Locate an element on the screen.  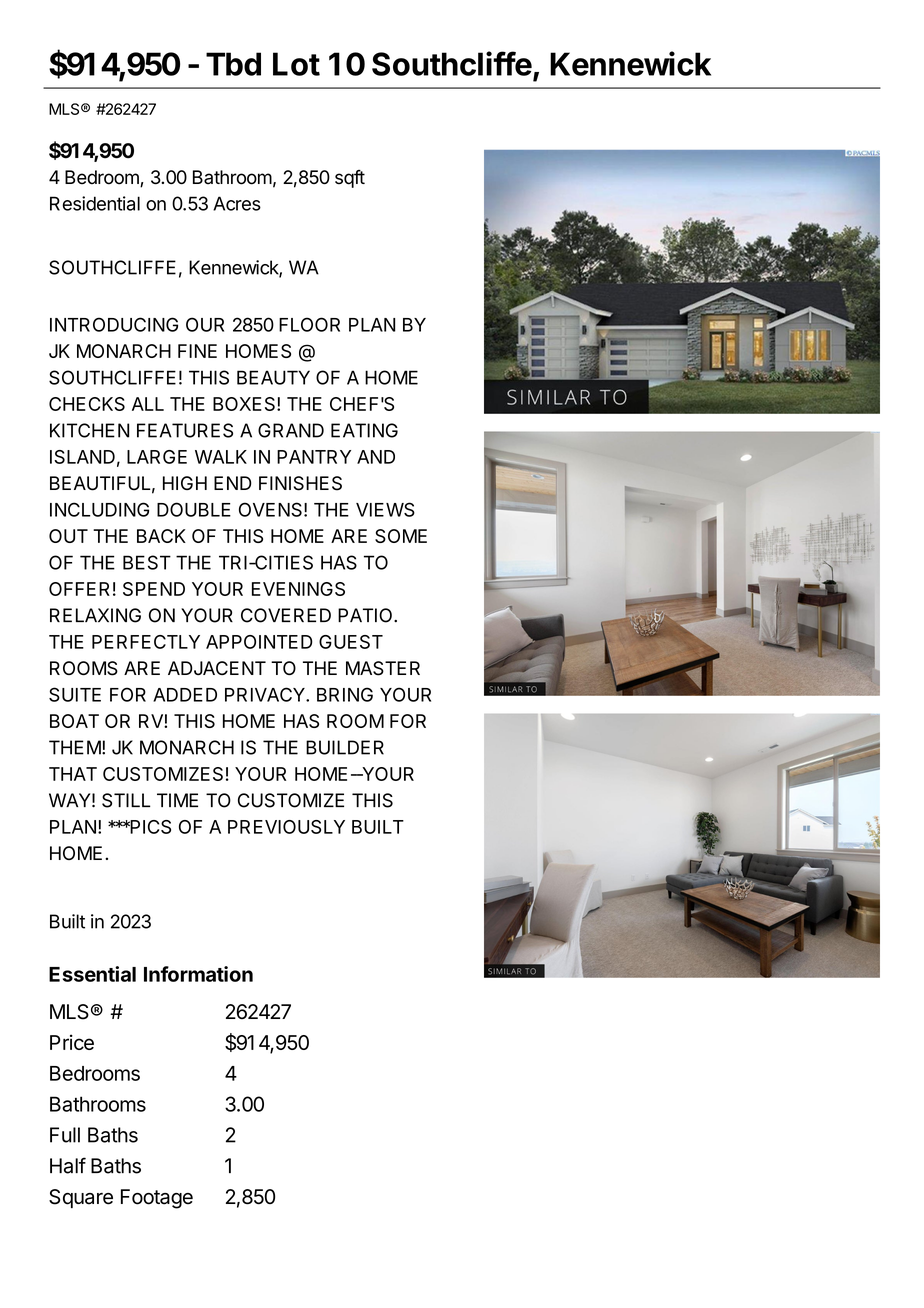
INTRODUCING is located at coordinates (114, 324).
